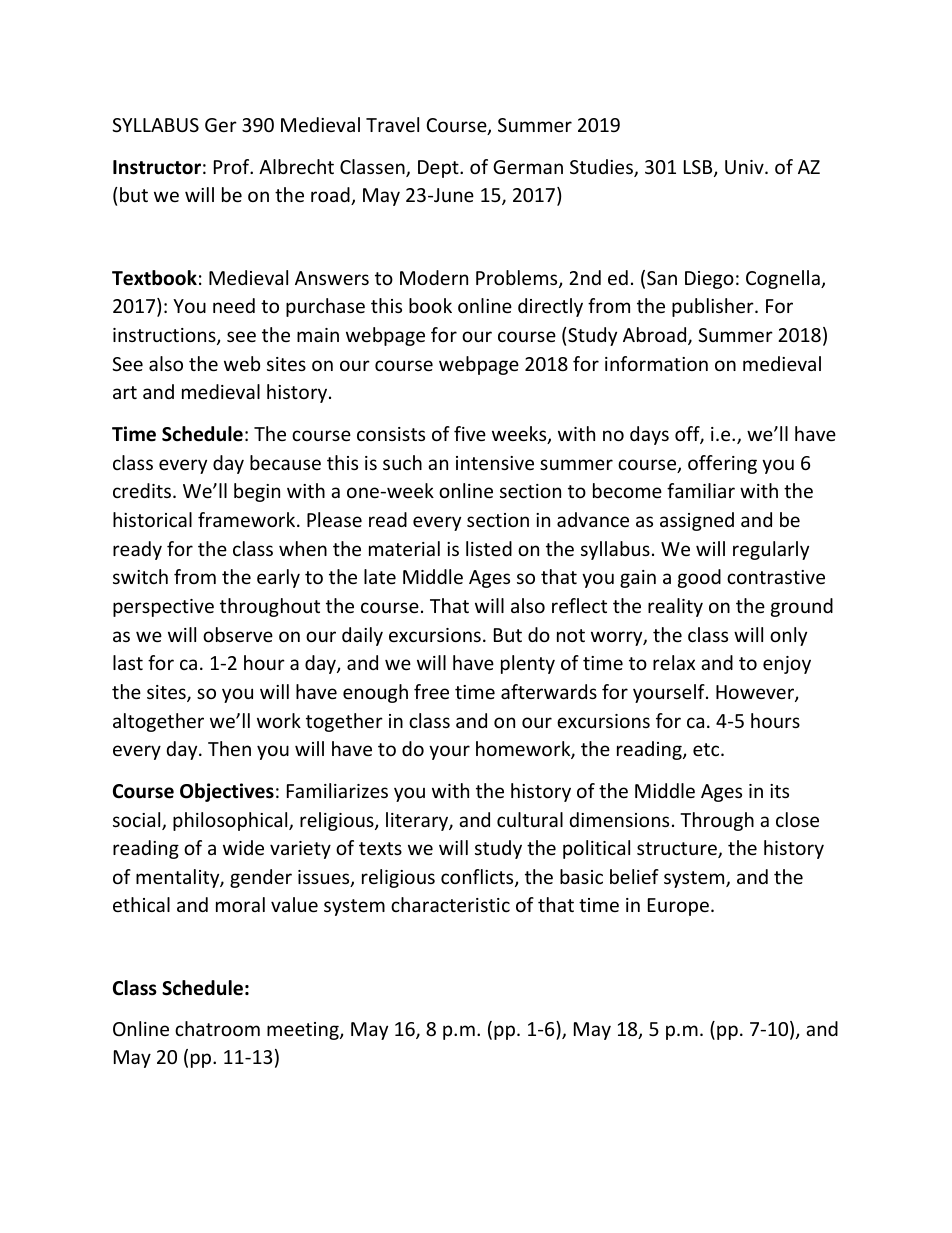  Describe the element at coordinates (699, 168) in the screenshot. I see `LSB` at that location.
